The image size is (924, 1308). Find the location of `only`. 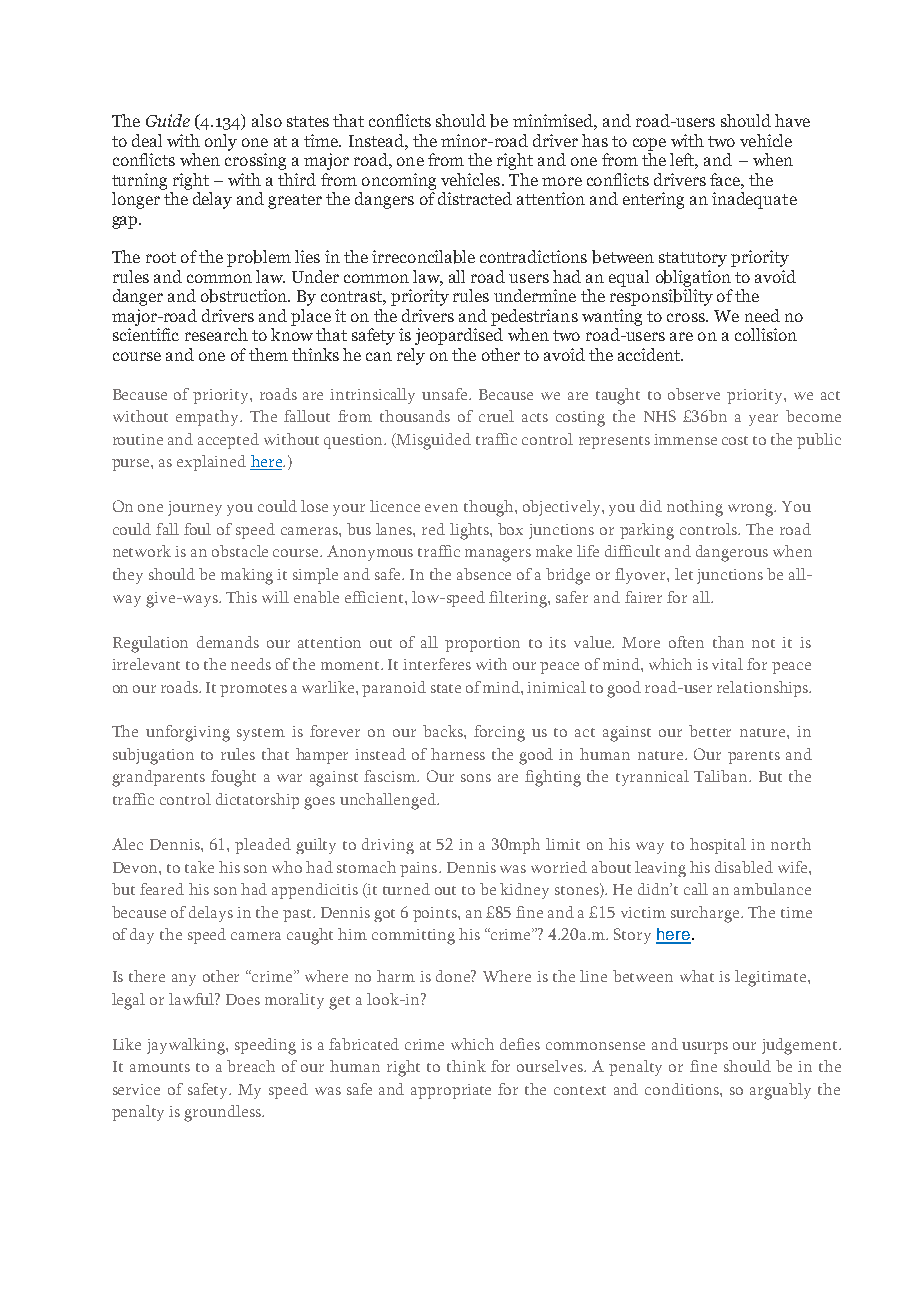

only is located at coordinates (221, 142).
